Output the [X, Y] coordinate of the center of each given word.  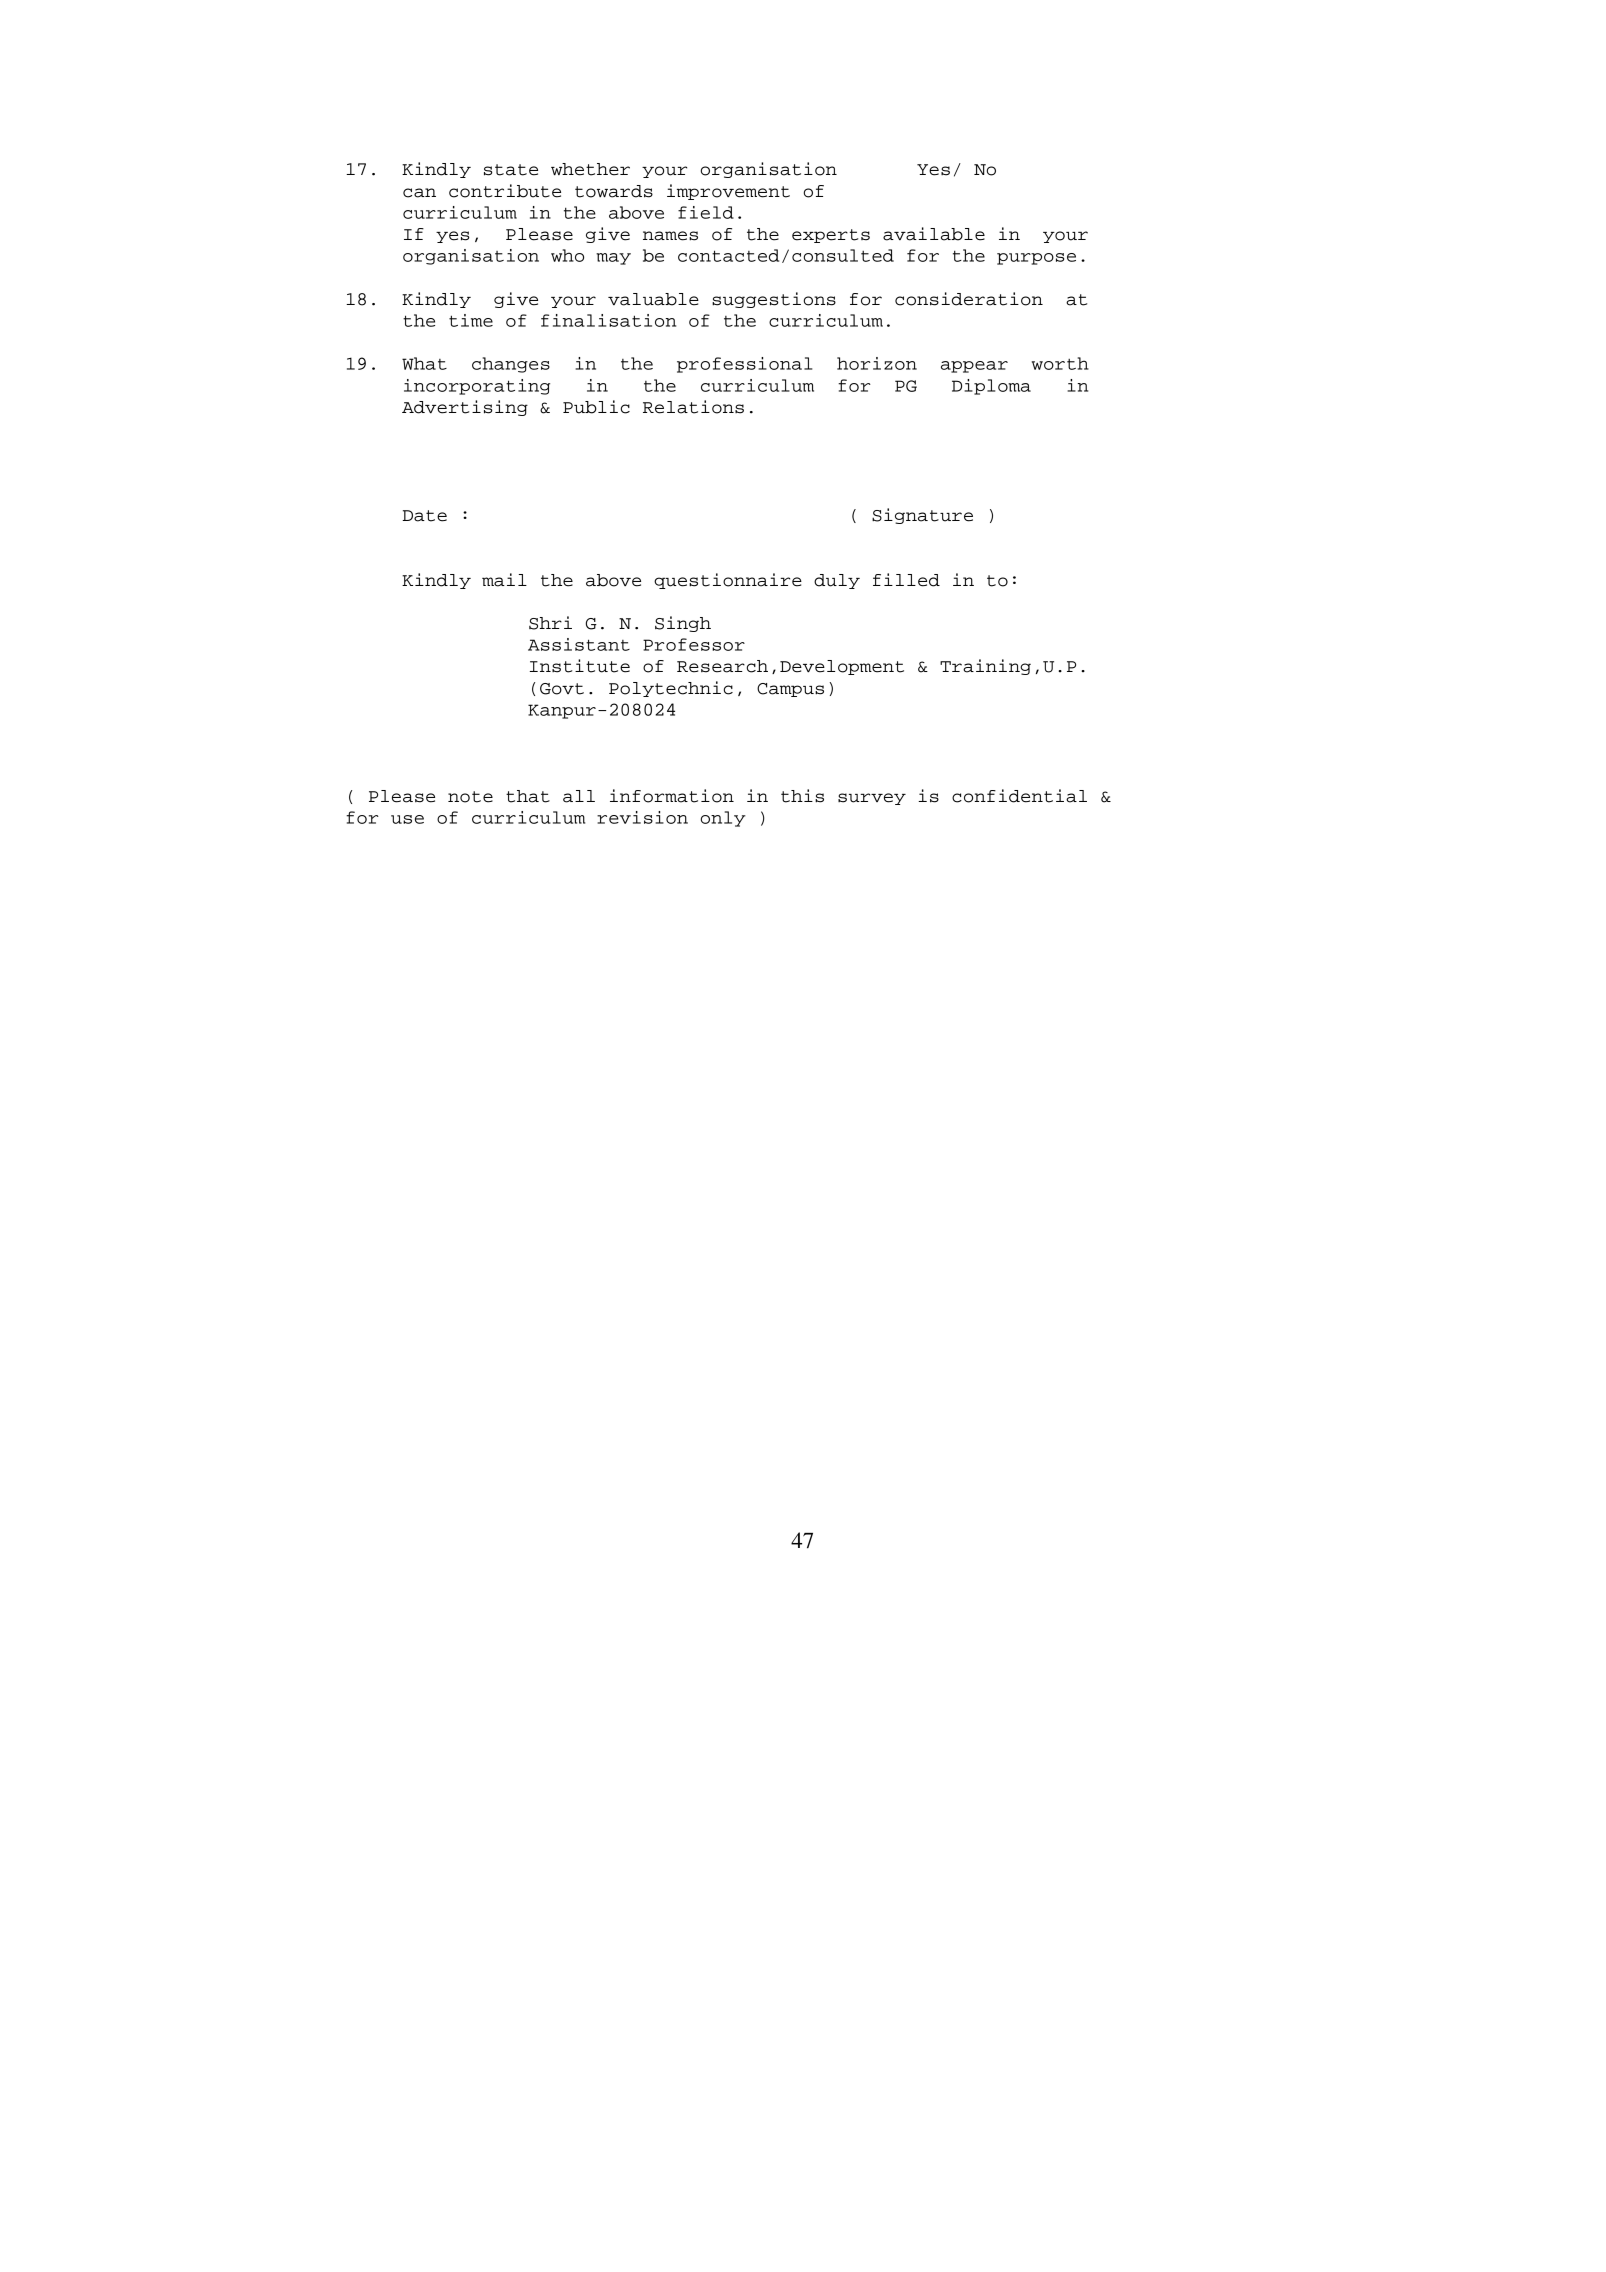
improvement [728, 192]
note [470, 797]
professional [744, 365]
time [471, 320]
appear [974, 367]
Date [424, 516]
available [934, 234]
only [723, 819]
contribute [505, 191]
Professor [694, 644]
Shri [550, 623]
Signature [922, 516]
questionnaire [728, 581]
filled [906, 580]
